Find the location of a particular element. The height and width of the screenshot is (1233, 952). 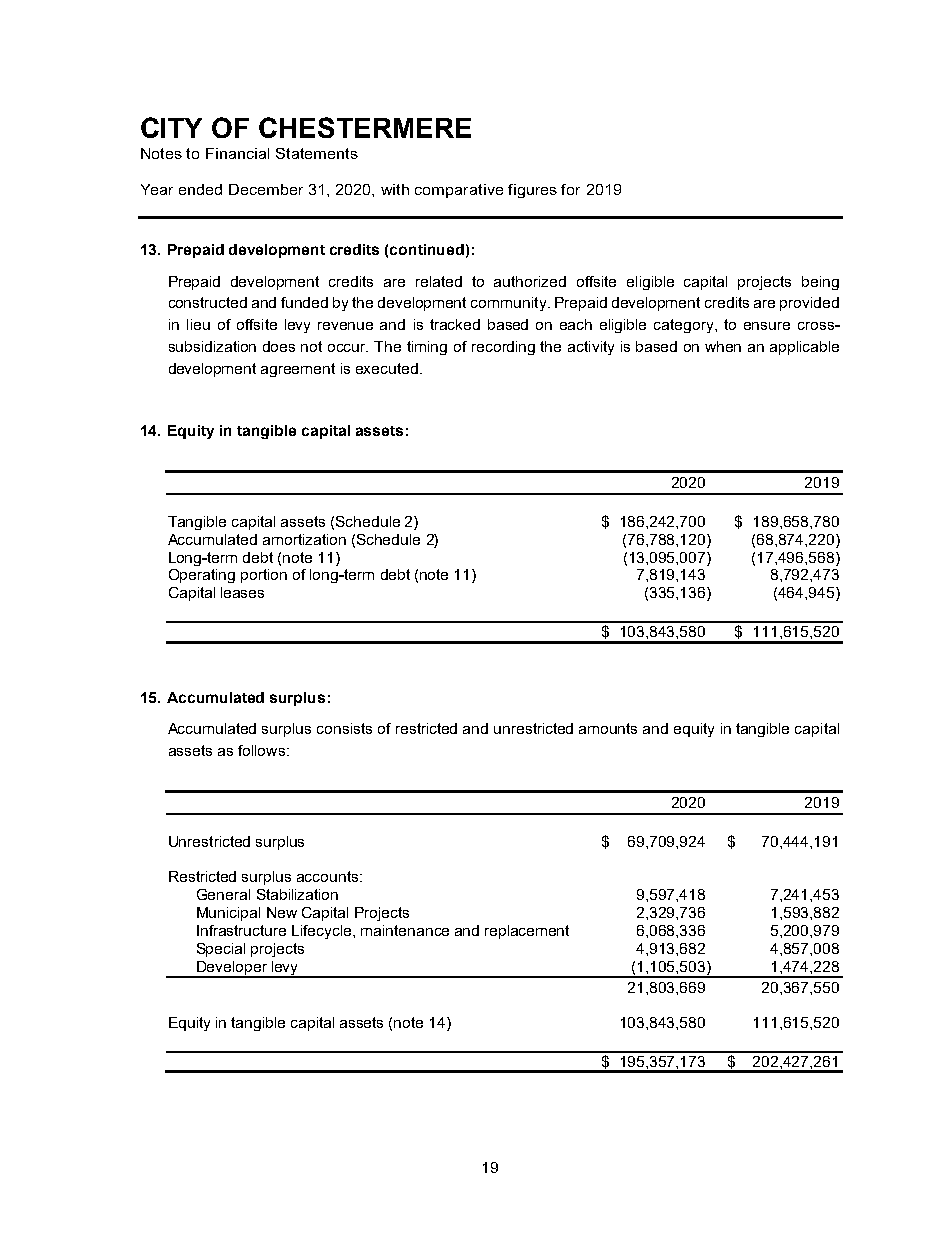

follows is located at coordinates (261, 750).
